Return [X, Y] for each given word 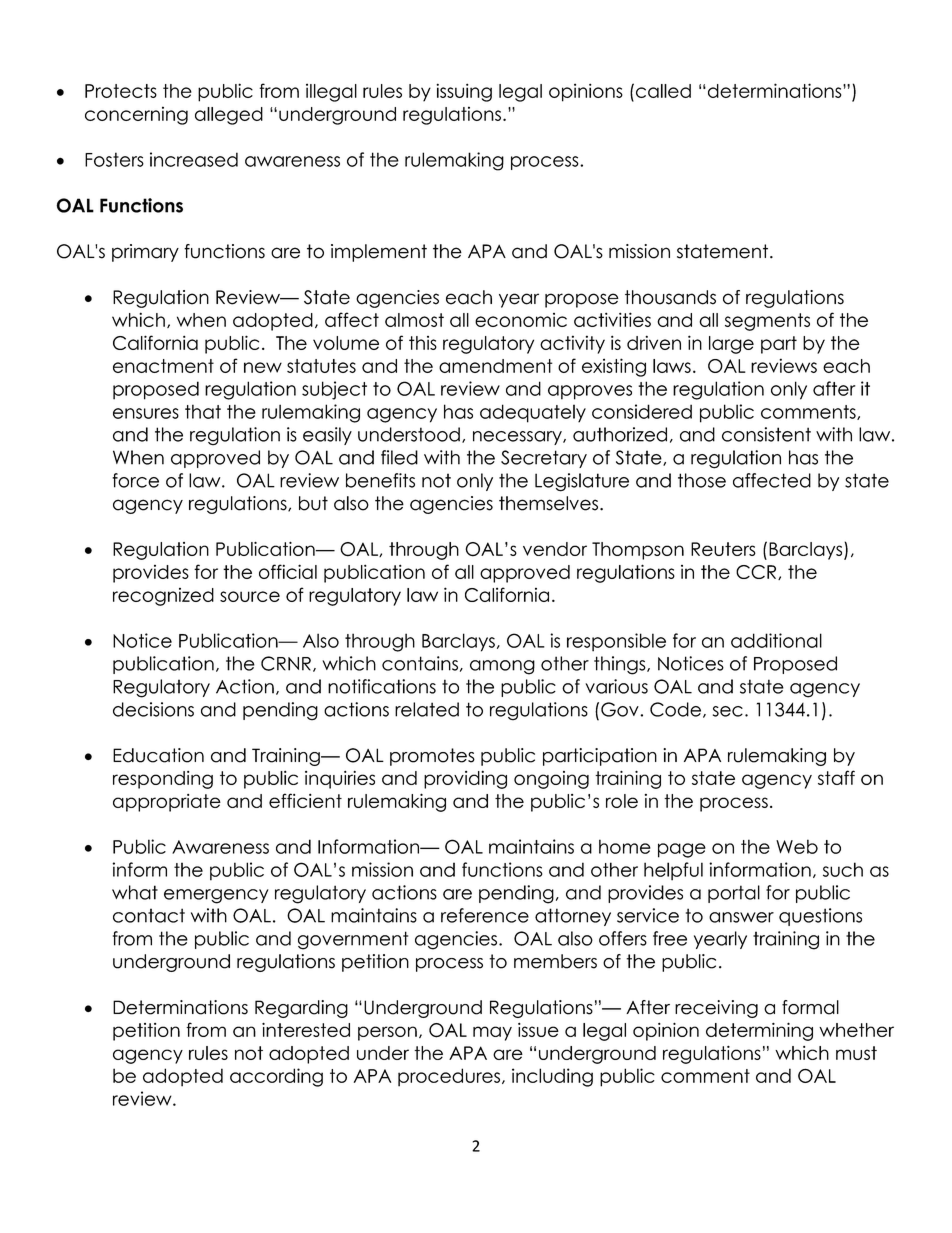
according [276, 1077]
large [731, 345]
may [492, 1033]
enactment [163, 366]
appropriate [167, 803]
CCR [757, 572]
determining [759, 1031]
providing [465, 779]
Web [797, 846]
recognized [163, 597]
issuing [464, 92]
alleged [229, 116]
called [663, 91]
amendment [496, 366]
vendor [555, 549]
